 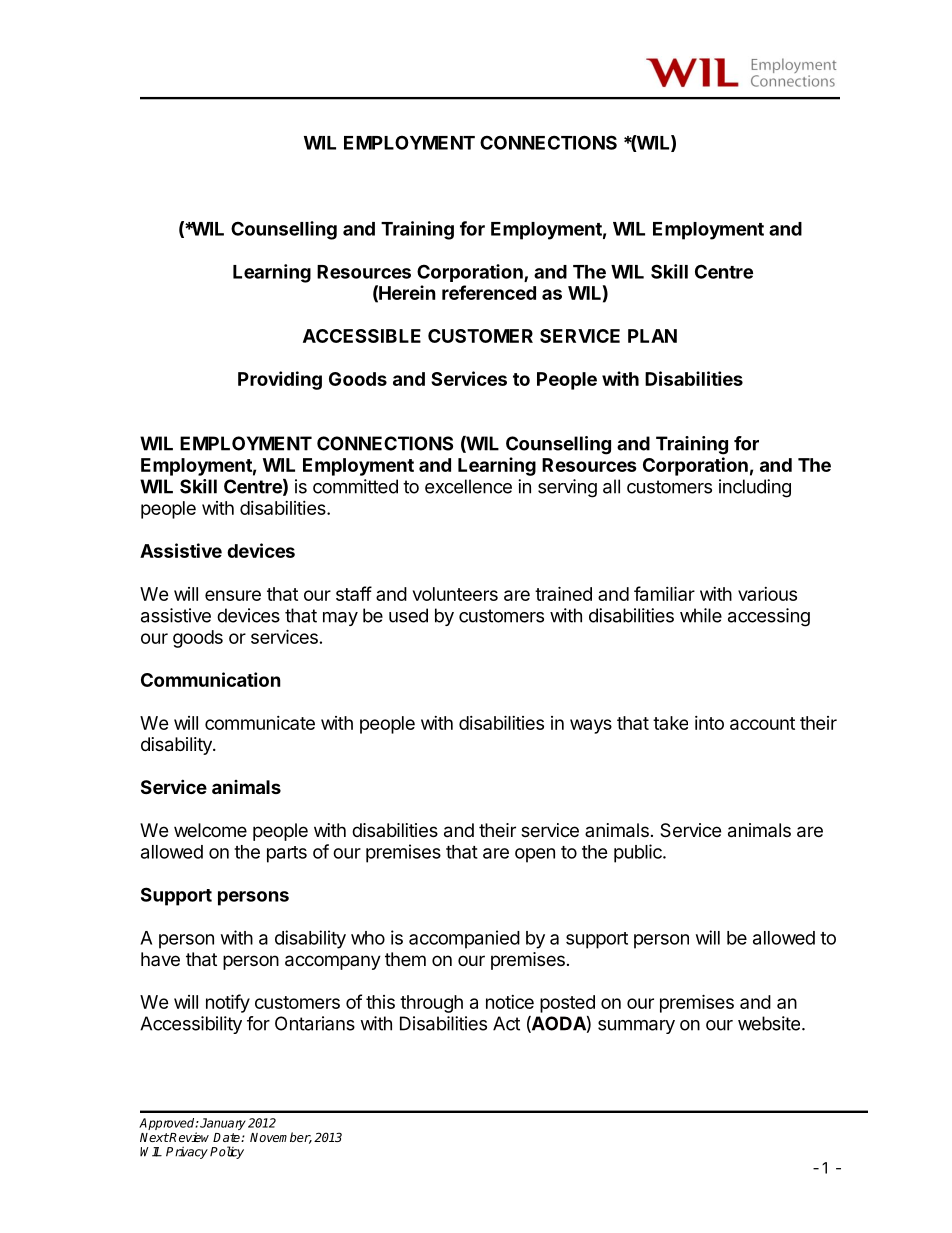 I want to click on into, so click(x=709, y=723).
